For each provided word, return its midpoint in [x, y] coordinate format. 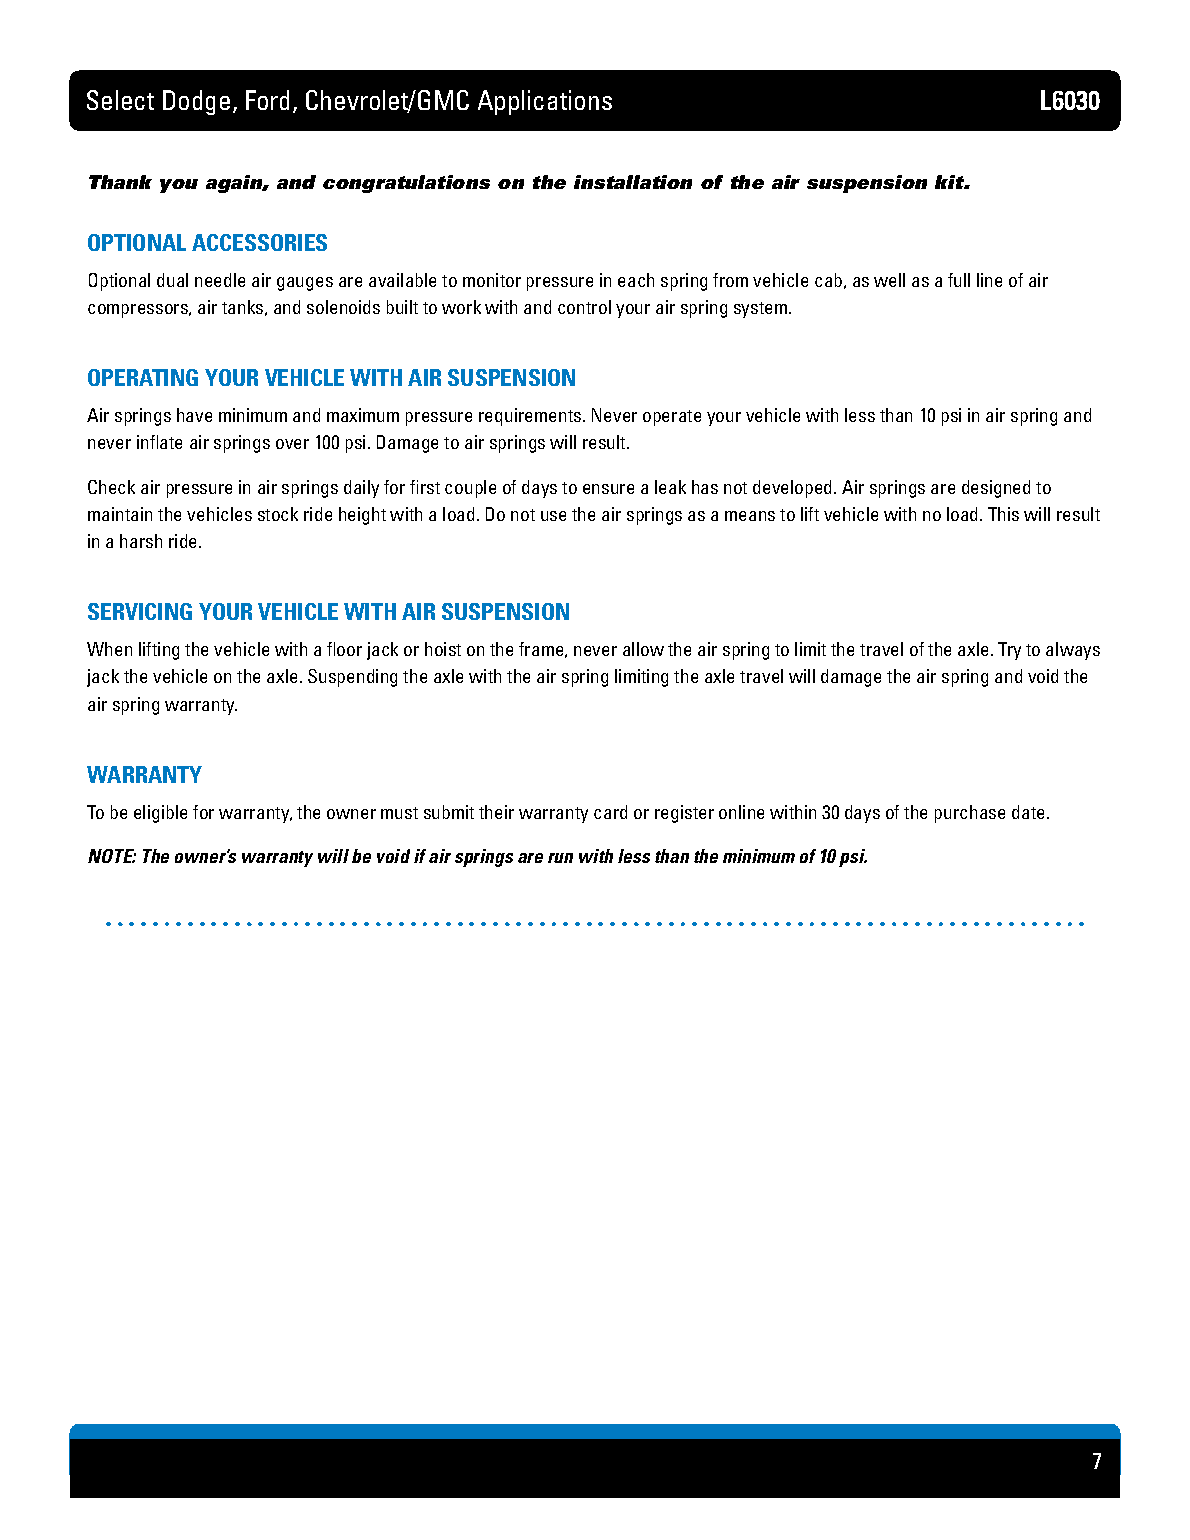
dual [172, 280]
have [194, 415]
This [1003, 514]
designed [996, 489]
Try [1009, 651]
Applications [545, 102]
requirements [531, 417]
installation [633, 182]
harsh [141, 541]
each [636, 280]
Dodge [196, 102]
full [959, 280]
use [553, 516]
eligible [160, 814]
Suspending [352, 678]
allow [643, 649]
